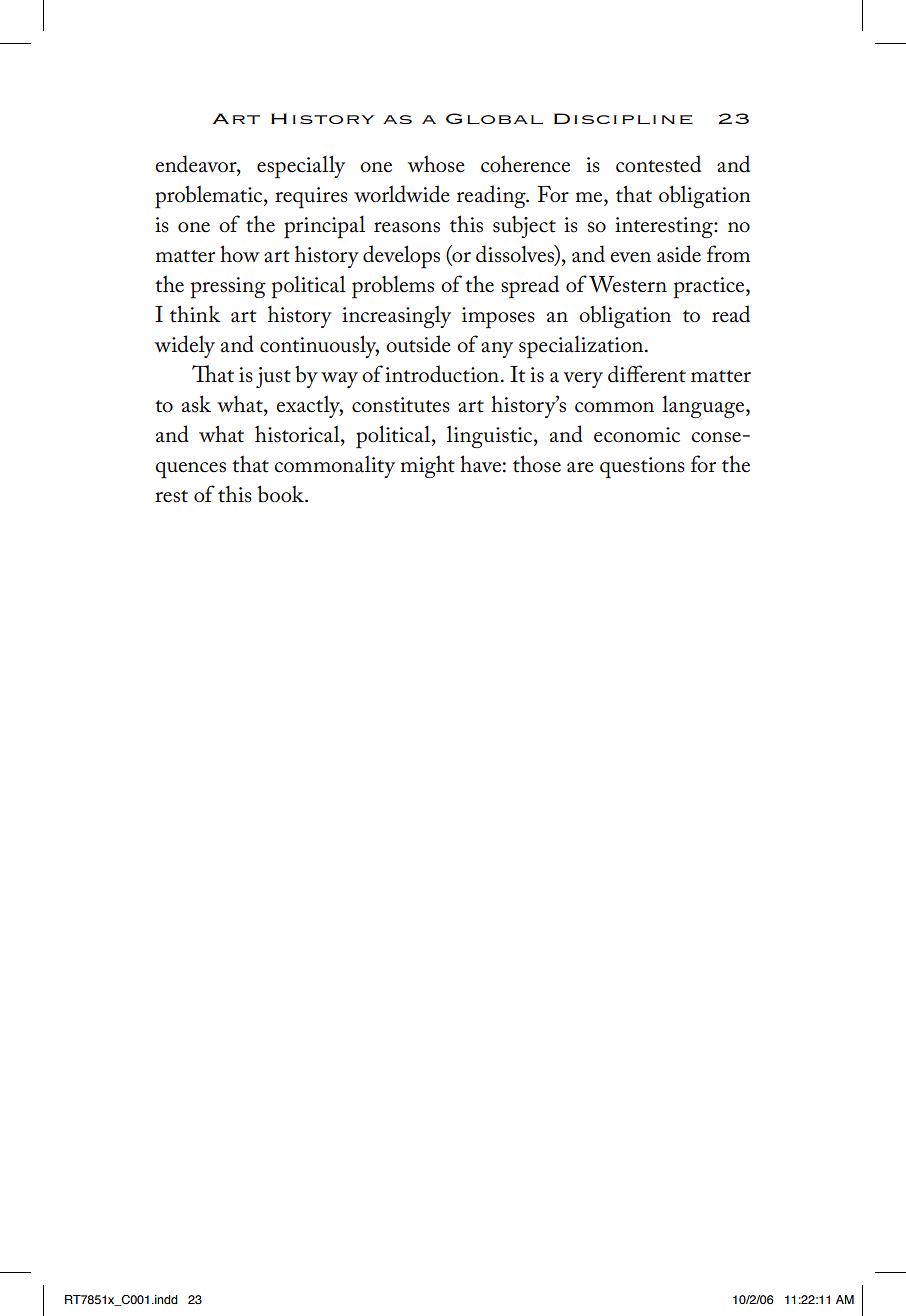  What do you see at coordinates (301, 167) in the image?
I see `especially` at bounding box center [301, 167].
